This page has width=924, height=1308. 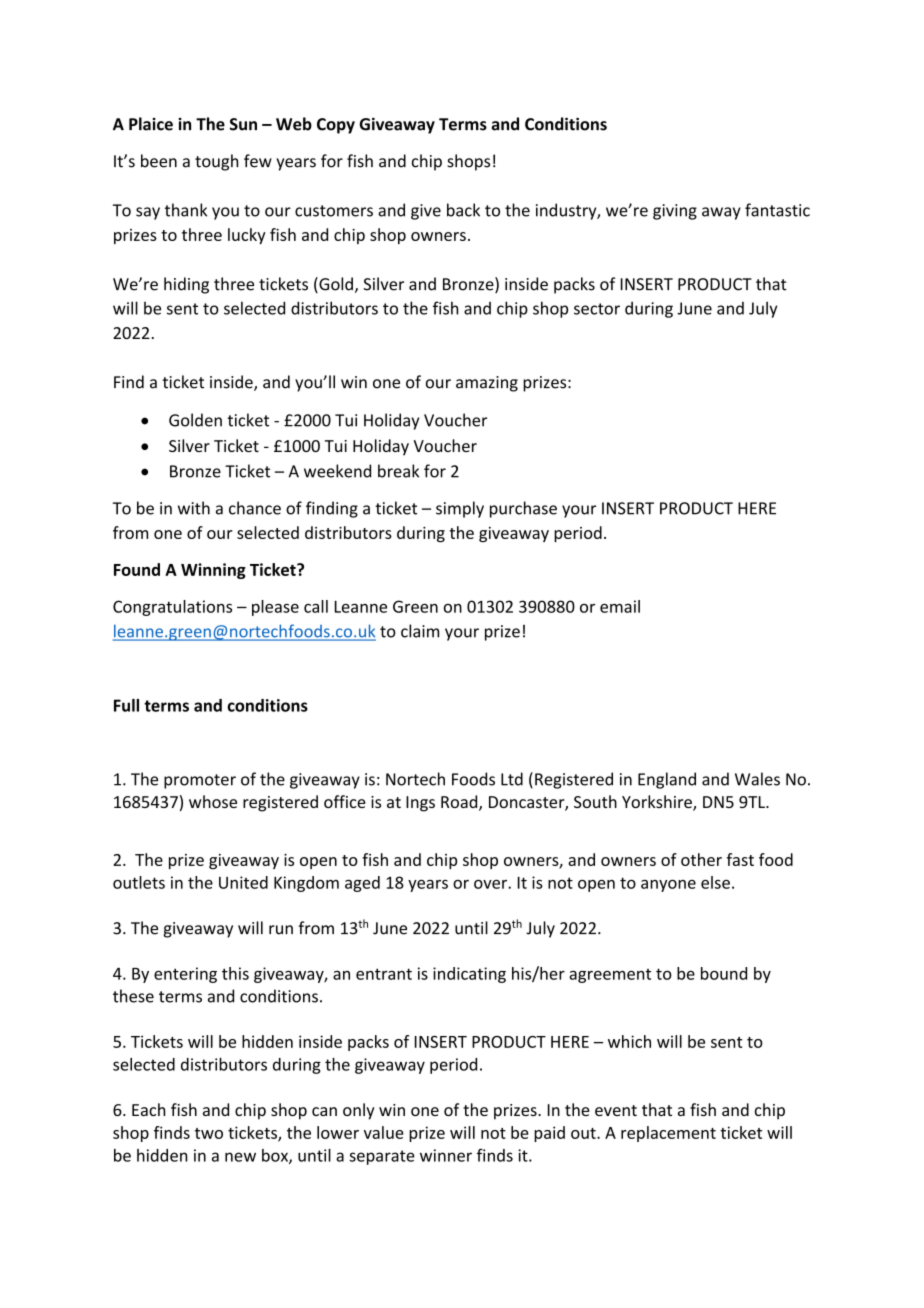 What do you see at coordinates (675, 212) in the page?
I see `giving` at bounding box center [675, 212].
